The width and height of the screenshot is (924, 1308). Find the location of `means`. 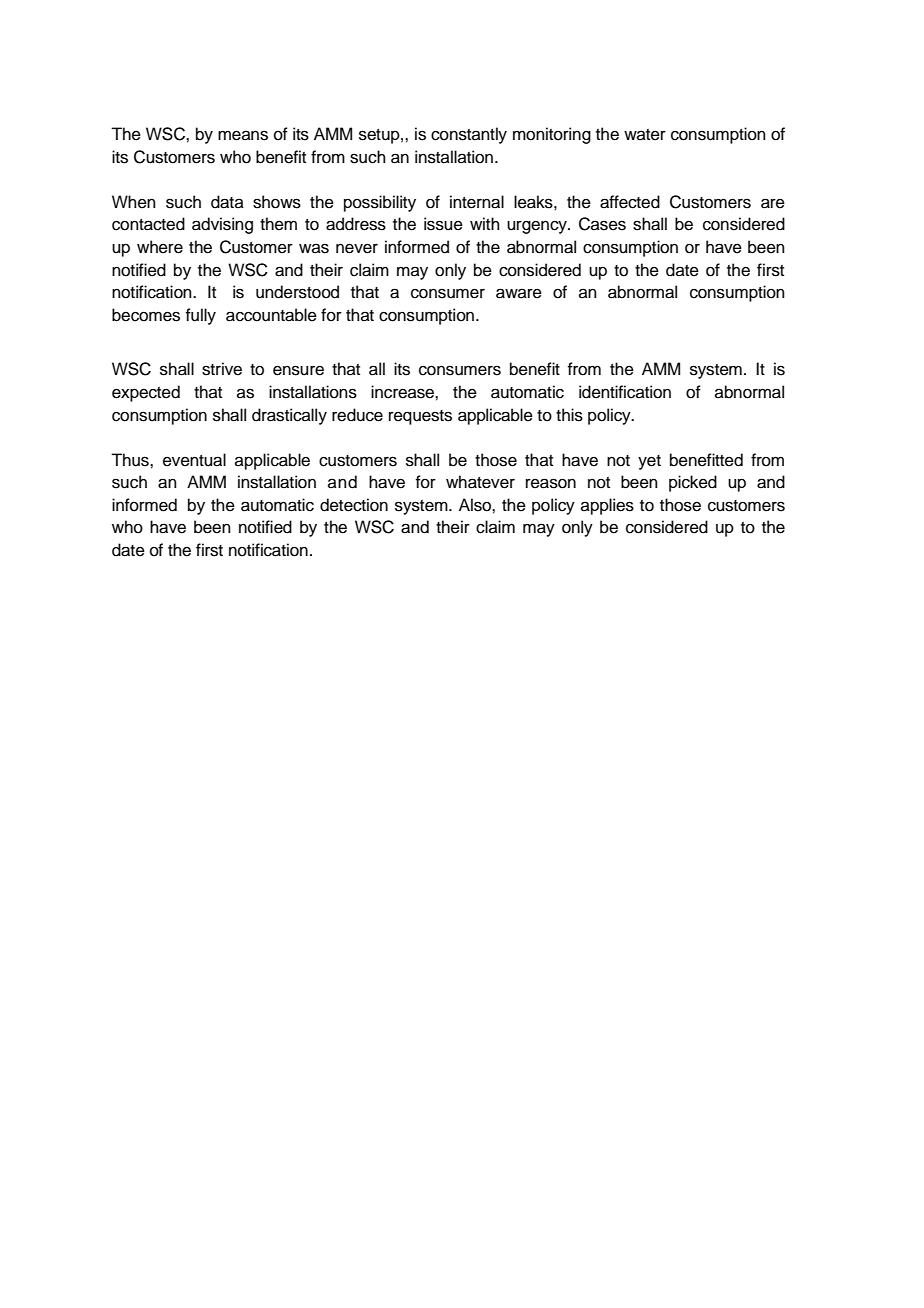

means is located at coordinates (243, 135).
